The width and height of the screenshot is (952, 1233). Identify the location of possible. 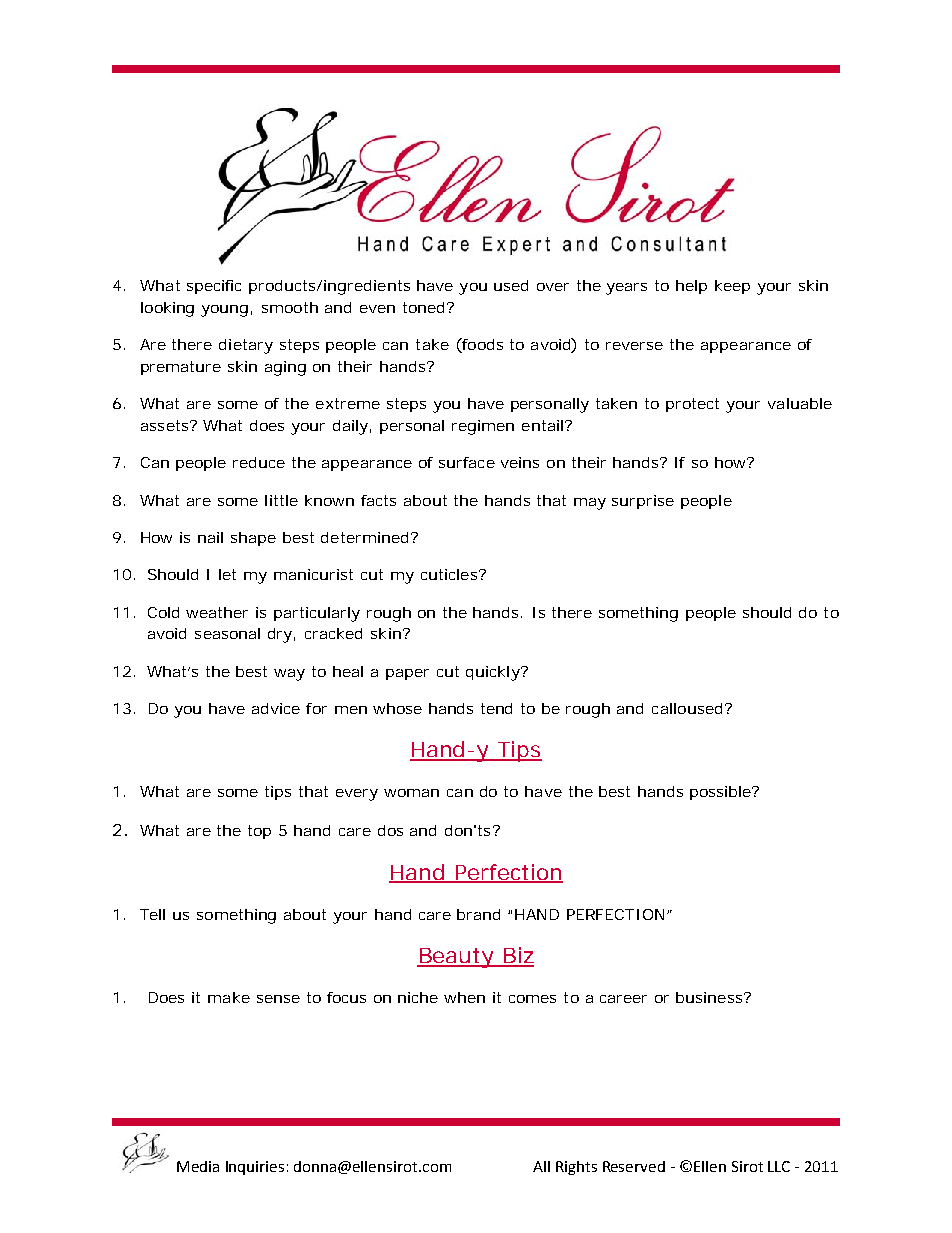
(721, 793).
